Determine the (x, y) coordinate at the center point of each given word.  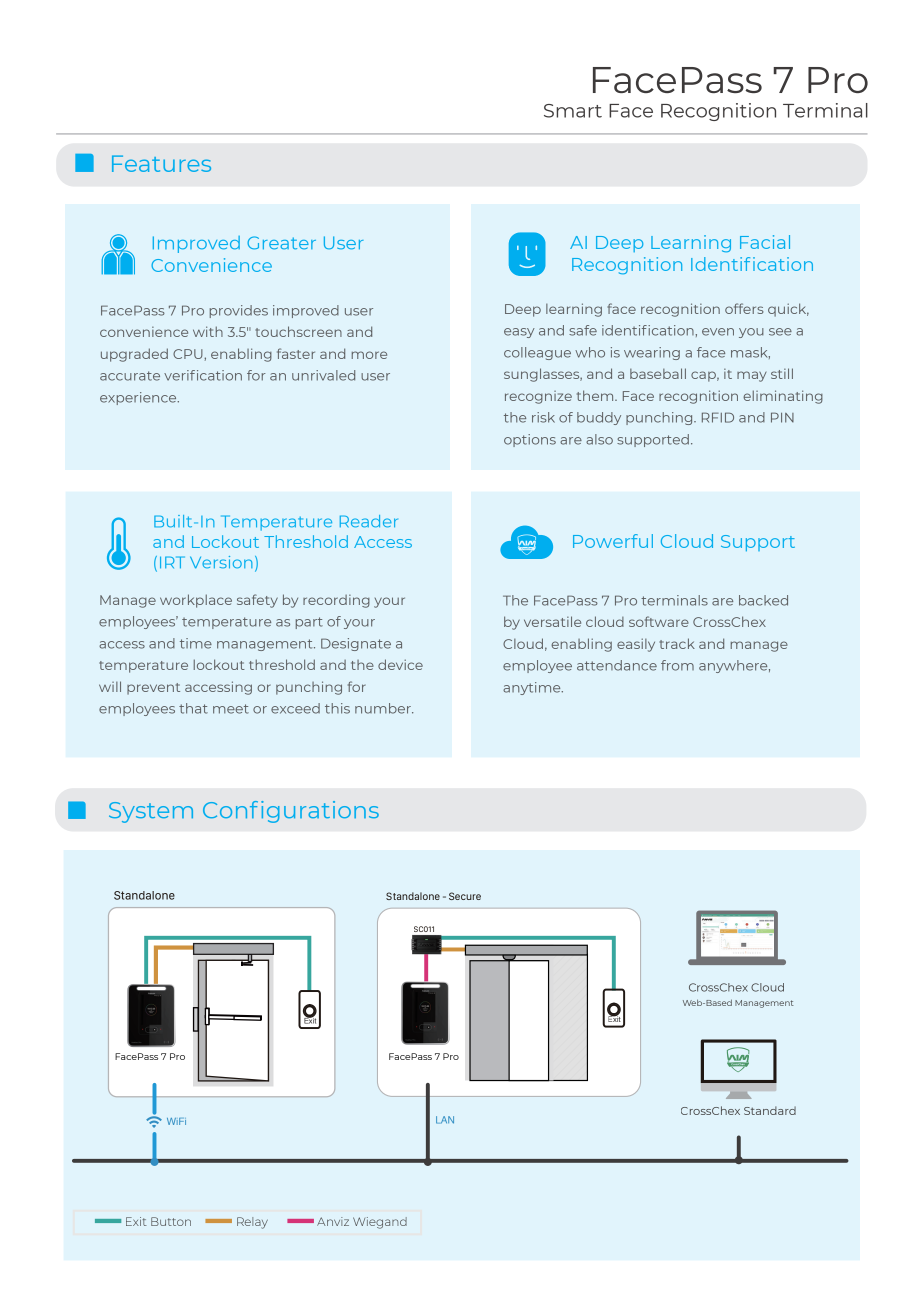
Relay (252, 1223)
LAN (445, 1120)
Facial (765, 242)
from (677, 665)
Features (161, 163)
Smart (573, 111)
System (151, 812)
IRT (172, 562)
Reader (369, 521)
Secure (465, 896)
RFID (718, 417)
